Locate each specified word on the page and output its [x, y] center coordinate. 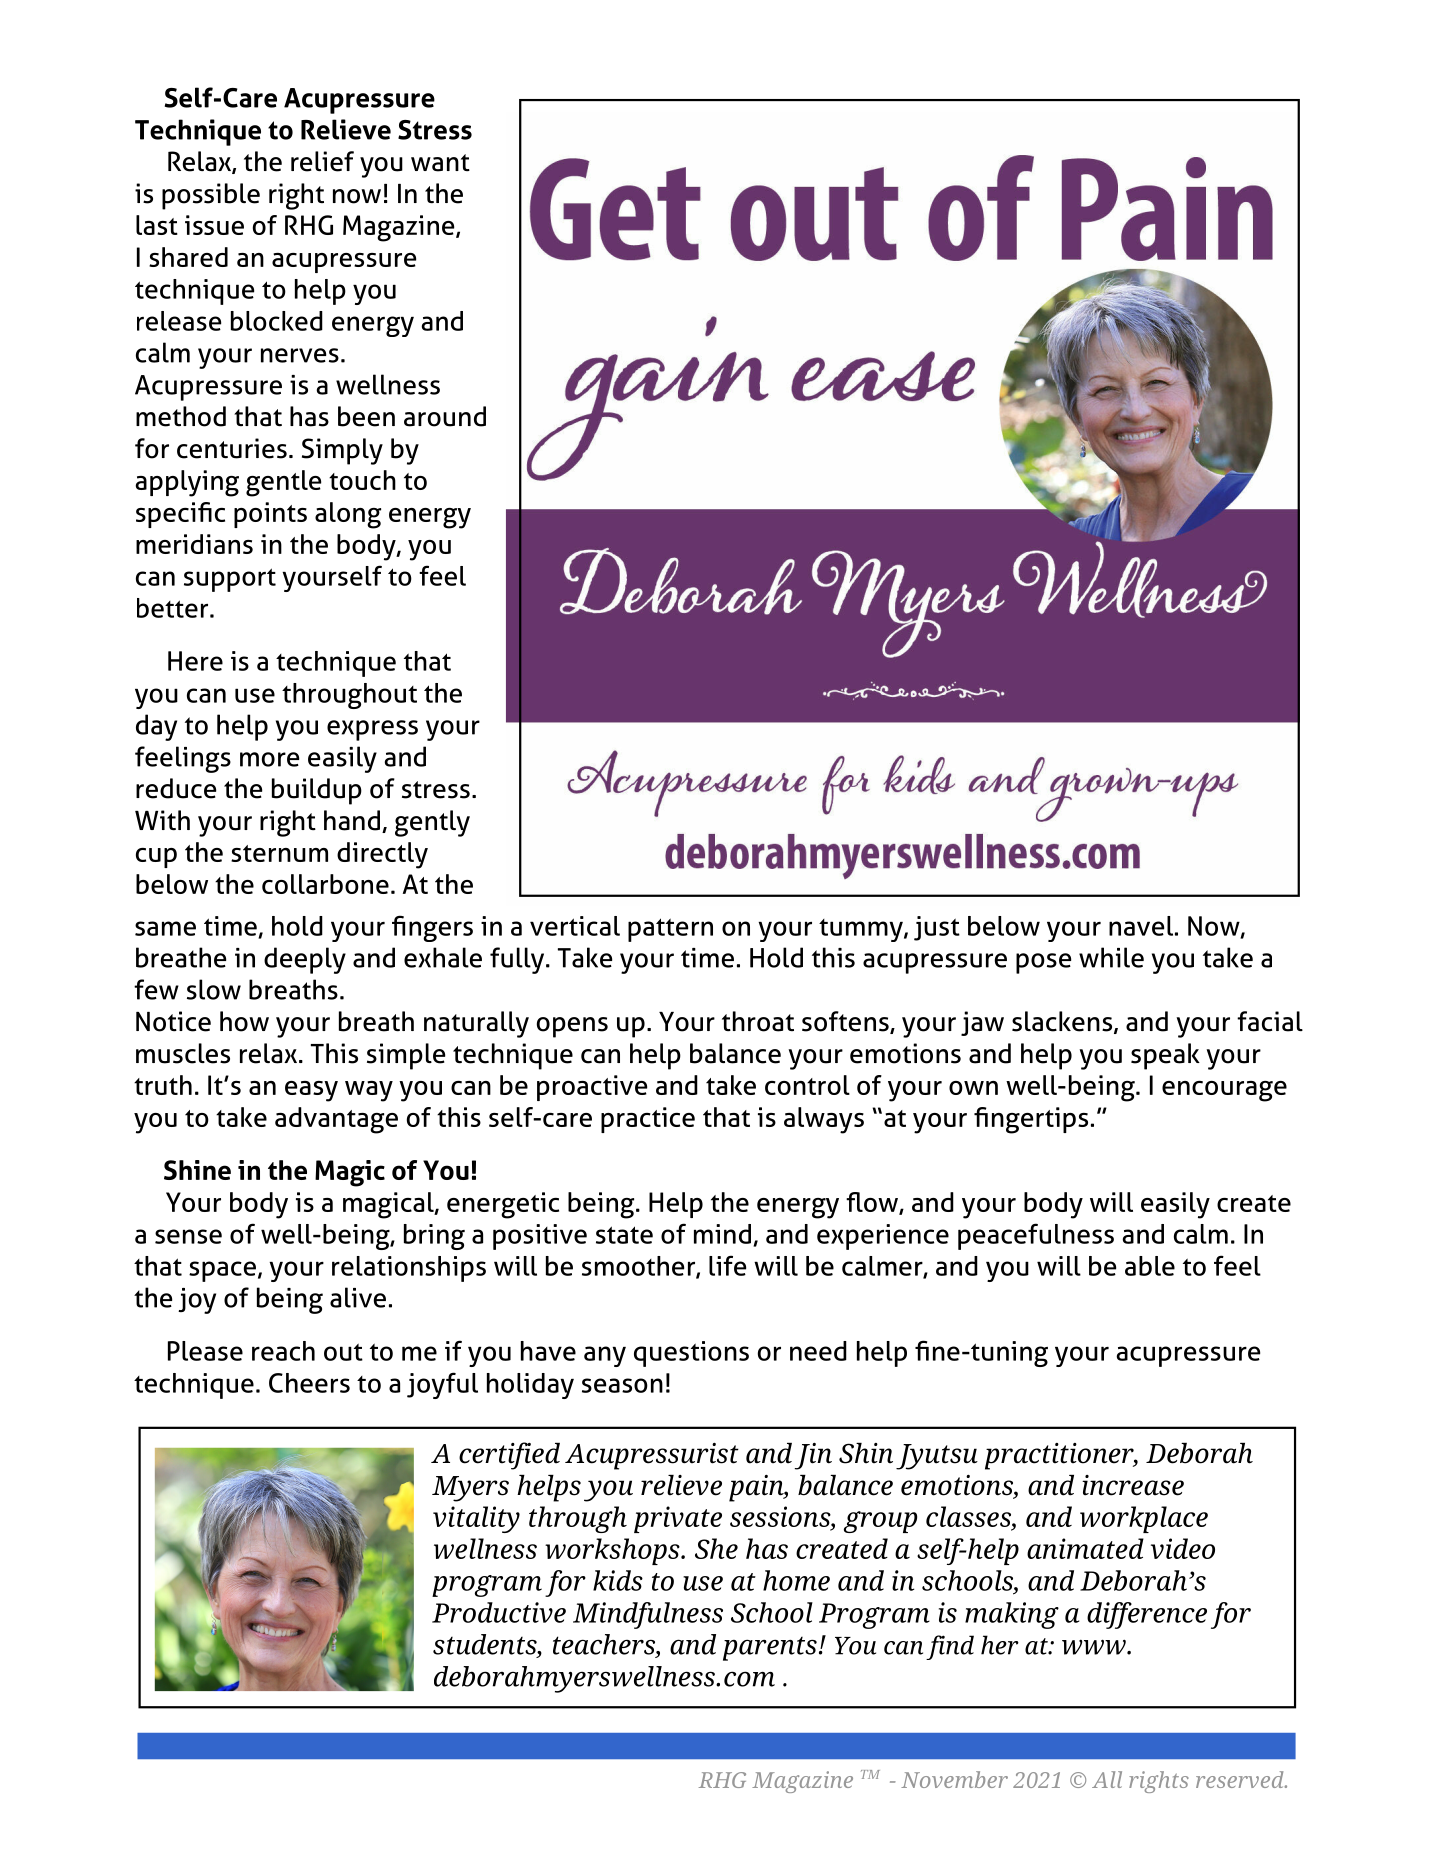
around [445, 416]
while [1111, 957]
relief [322, 161]
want [440, 163]
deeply [305, 960]
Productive [499, 1612]
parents [770, 1649]
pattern [670, 930]
